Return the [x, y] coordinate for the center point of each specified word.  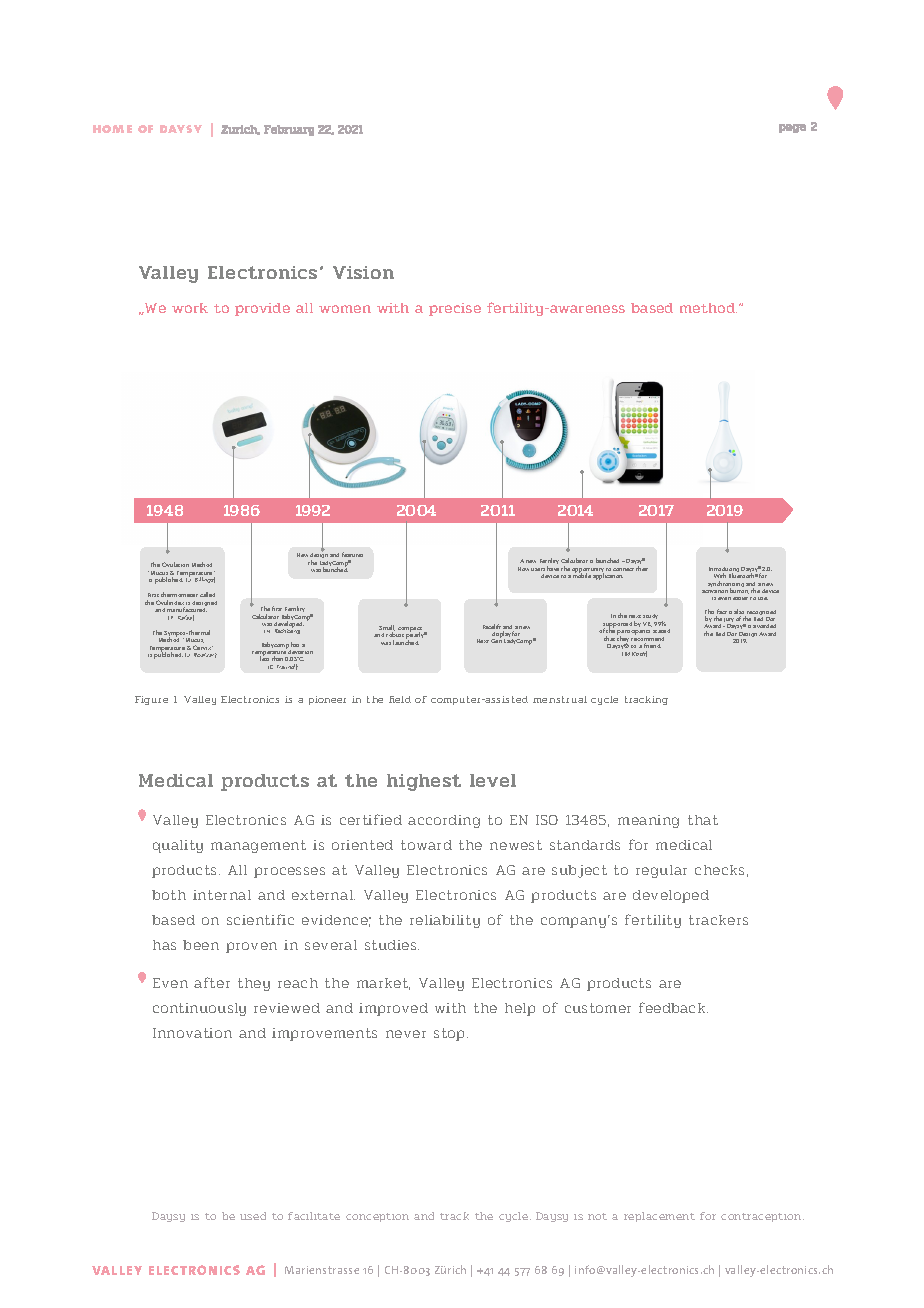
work [190, 308]
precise [455, 309]
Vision [363, 272]
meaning [648, 821]
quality [178, 846]
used [253, 1216]
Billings [205, 580]
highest [424, 782]
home [112, 129]
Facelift [492, 626]
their [642, 568]
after [212, 982]
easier [740, 598]
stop [451, 1034]
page [792, 128]
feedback [673, 1007]
